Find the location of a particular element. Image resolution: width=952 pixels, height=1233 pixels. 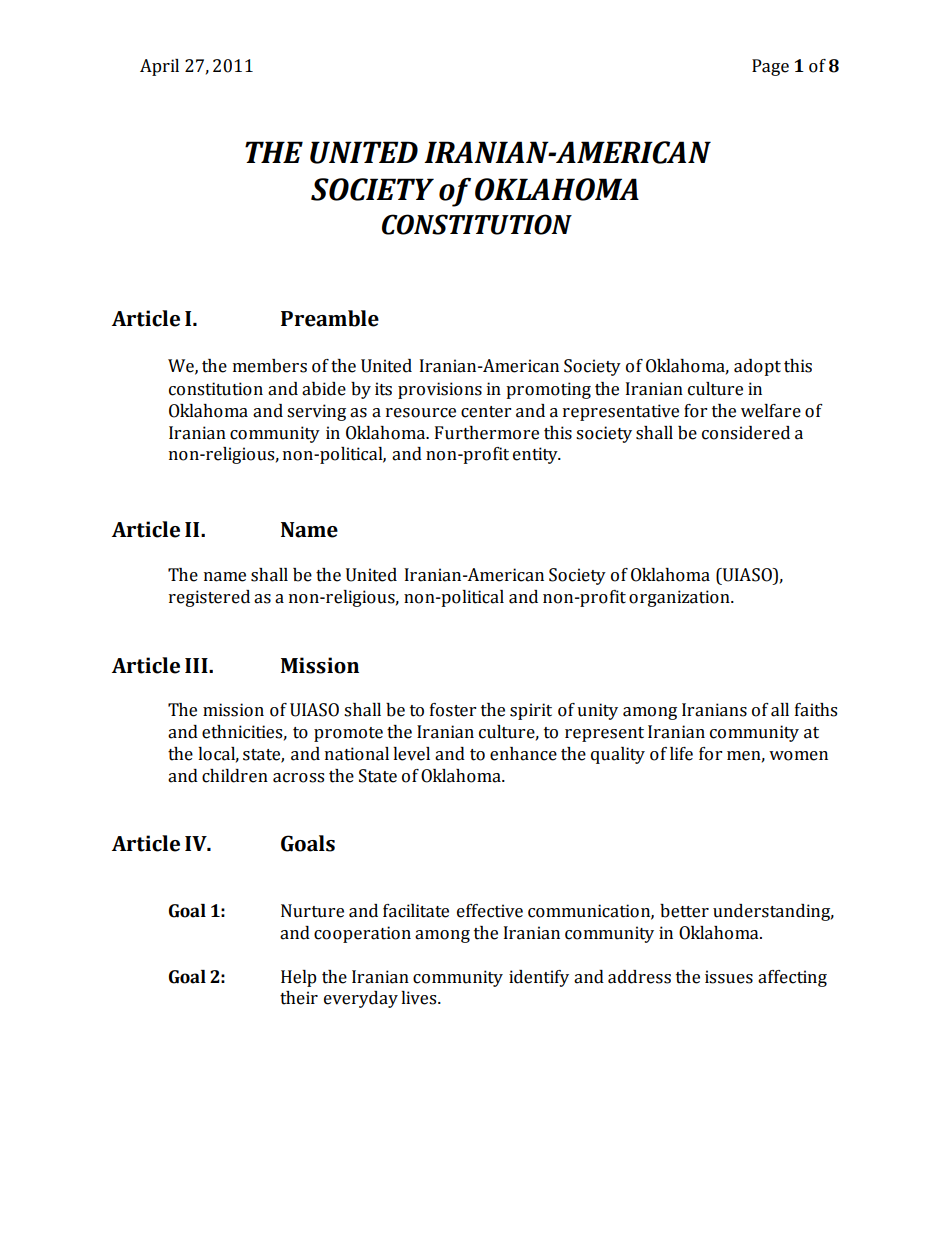

faiths is located at coordinates (816, 710).
